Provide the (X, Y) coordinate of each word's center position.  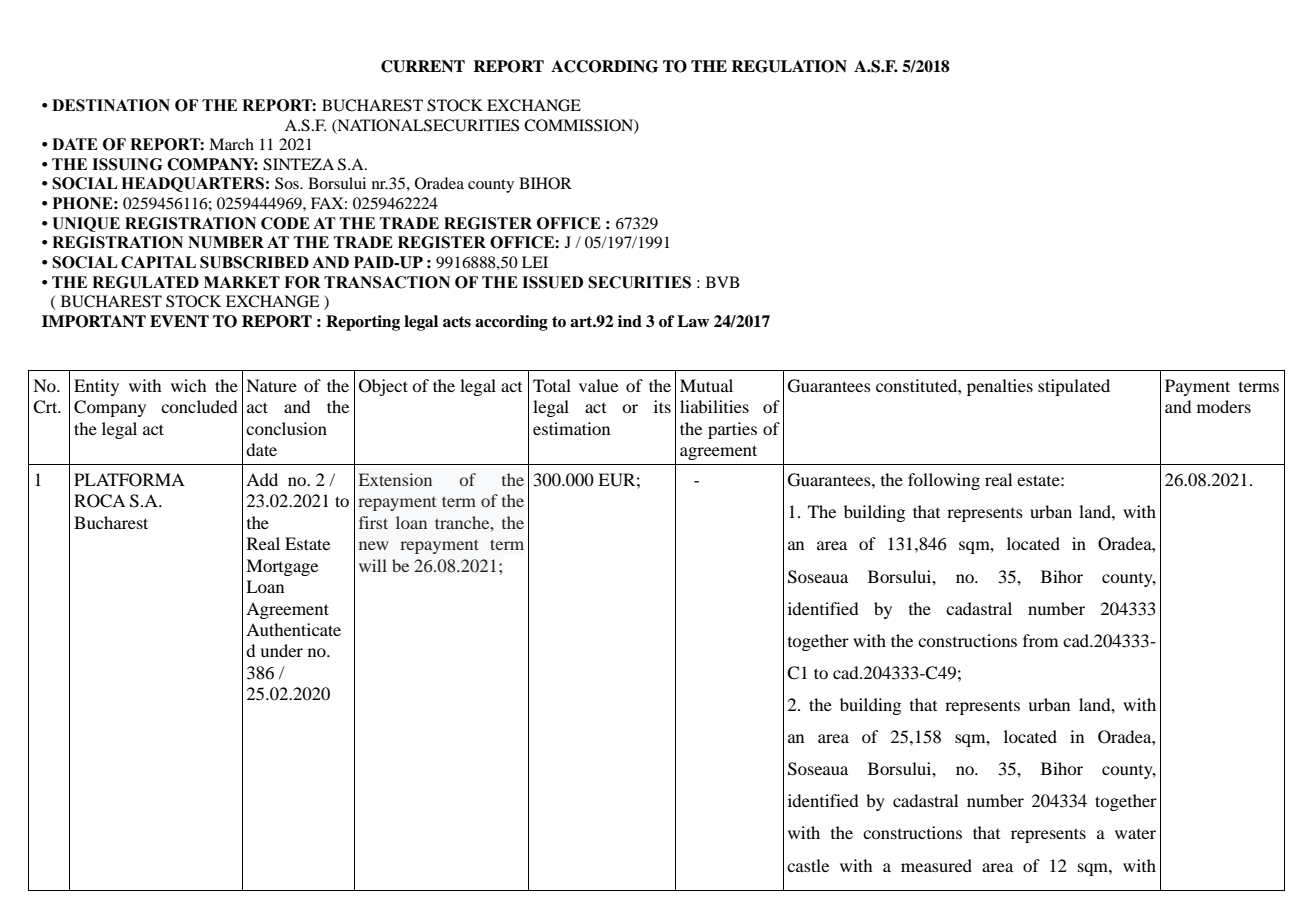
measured (936, 865)
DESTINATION (111, 105)
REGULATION (789, 66)
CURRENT (423, 66)
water (1135, 834)
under (281, 650)
